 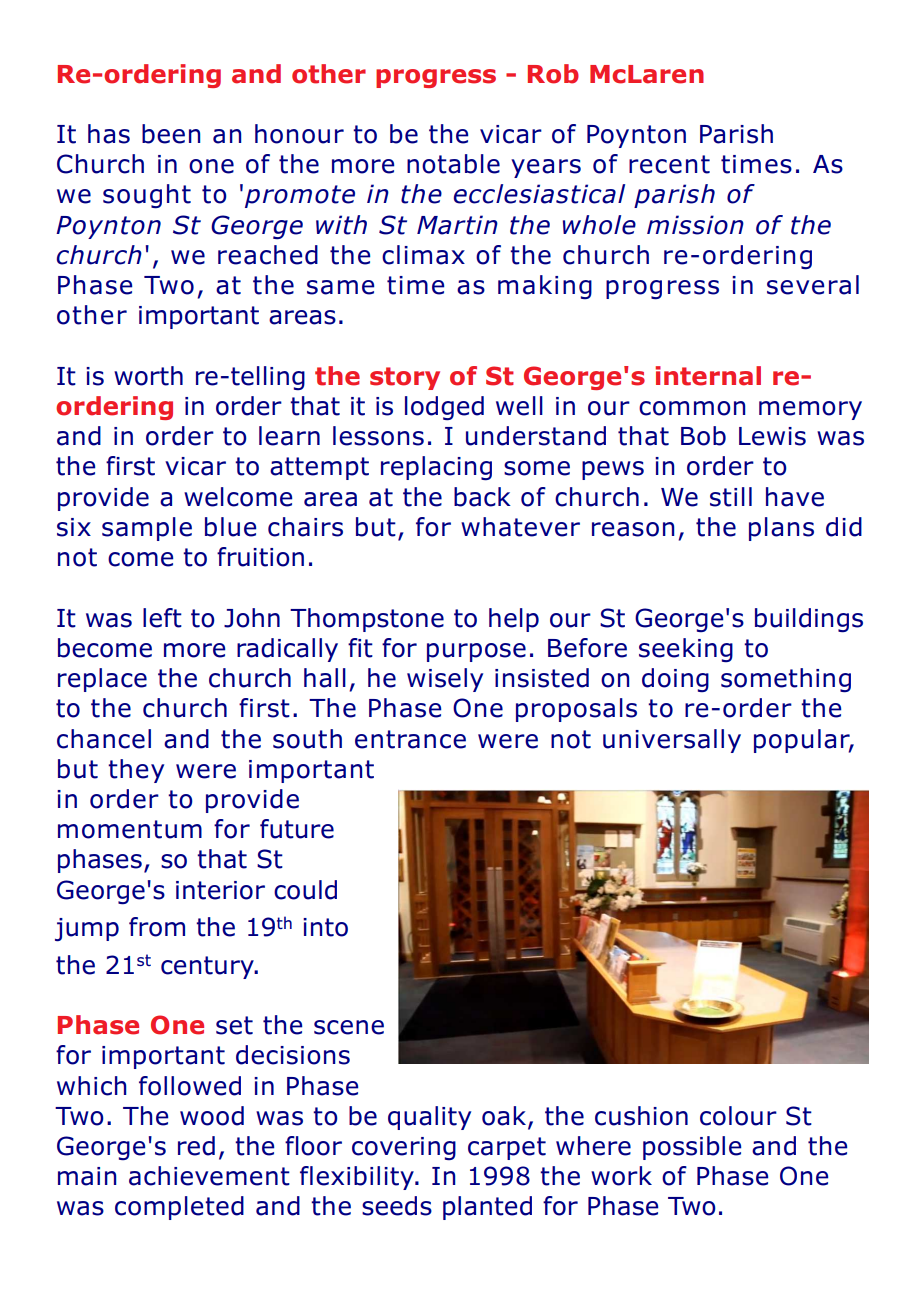 I want to click on buildings, so click(x=809, y=620).
